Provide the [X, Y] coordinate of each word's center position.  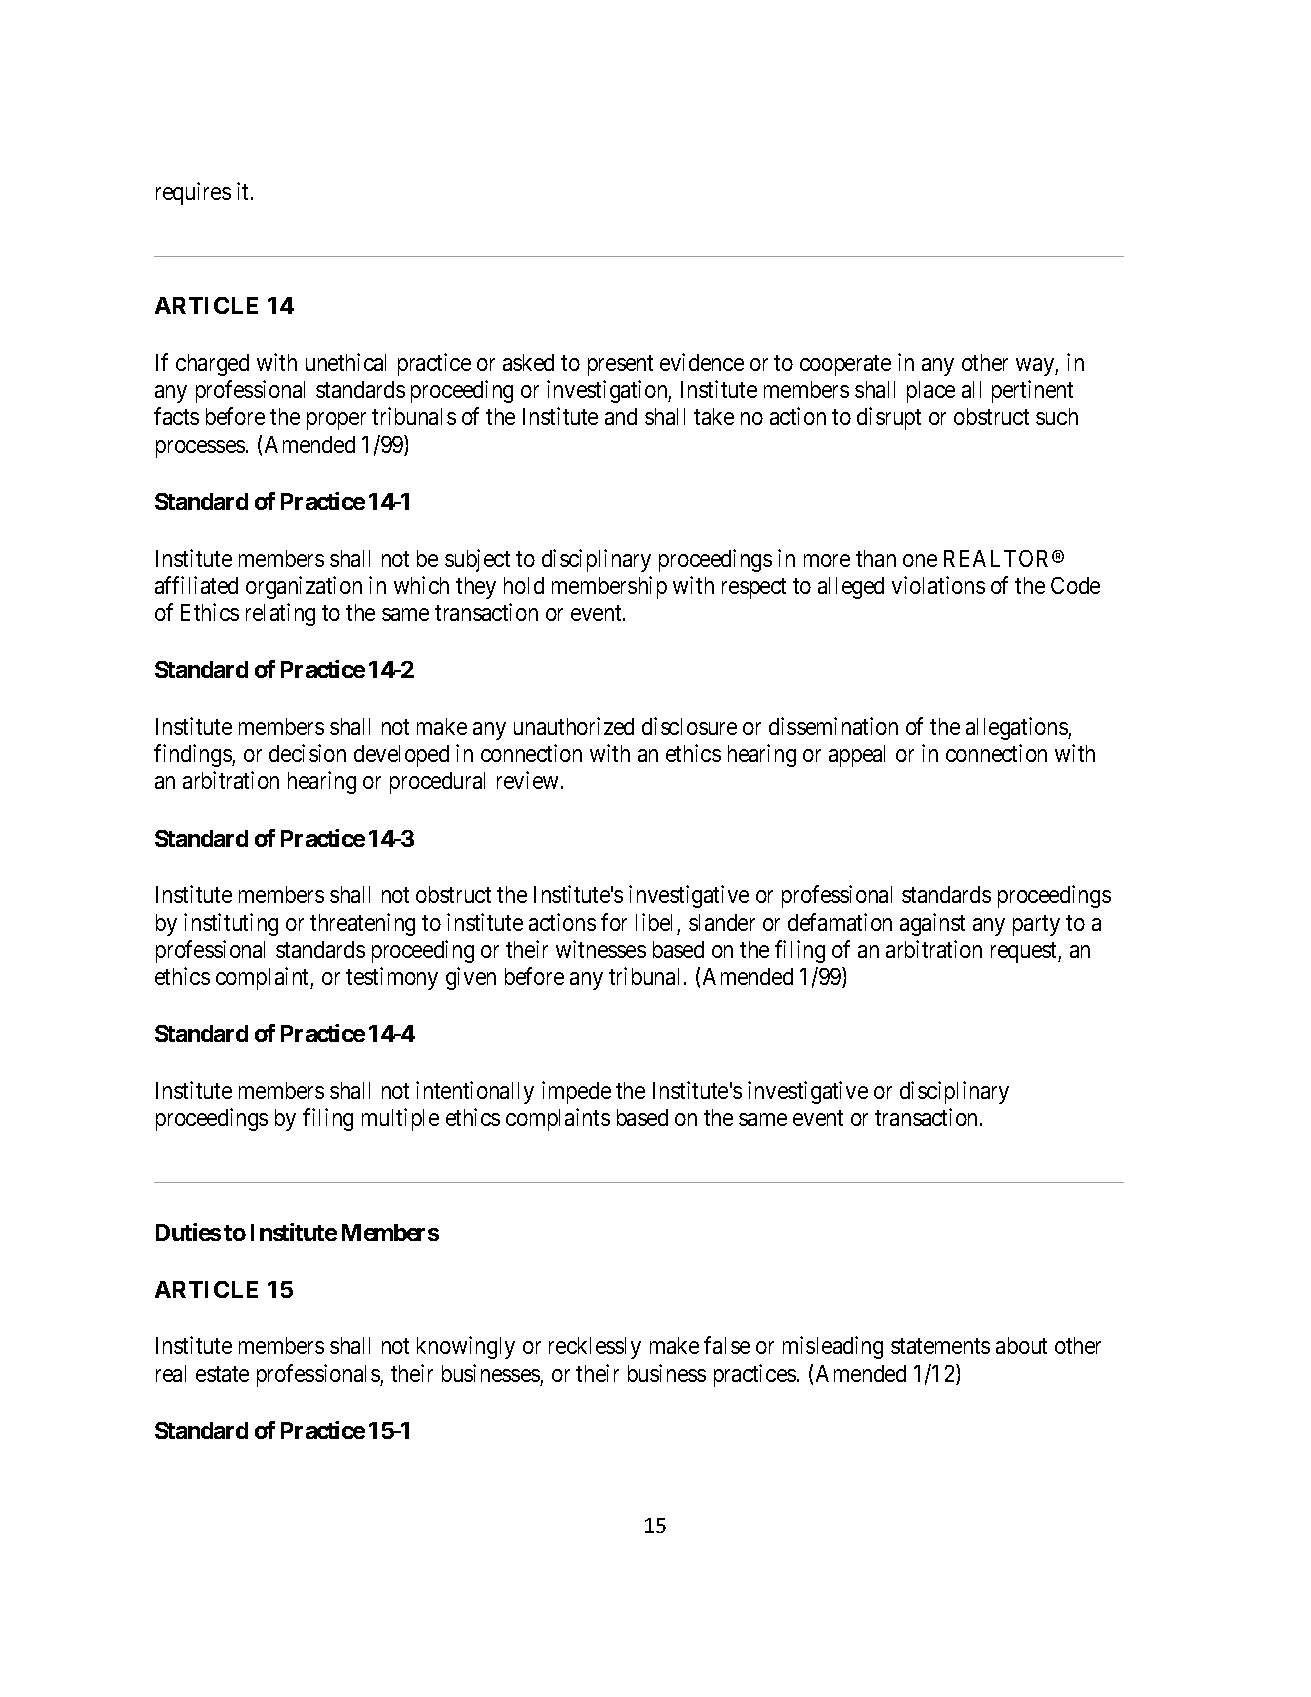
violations [938, 585]
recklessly [595, 1348]
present [620, 365]
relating [280, 614]
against [932, 924]
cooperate [845, 365]
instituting [231, 924]
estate [222, 1374]
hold [524, 585]
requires [193, 193]
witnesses [601, 949]
